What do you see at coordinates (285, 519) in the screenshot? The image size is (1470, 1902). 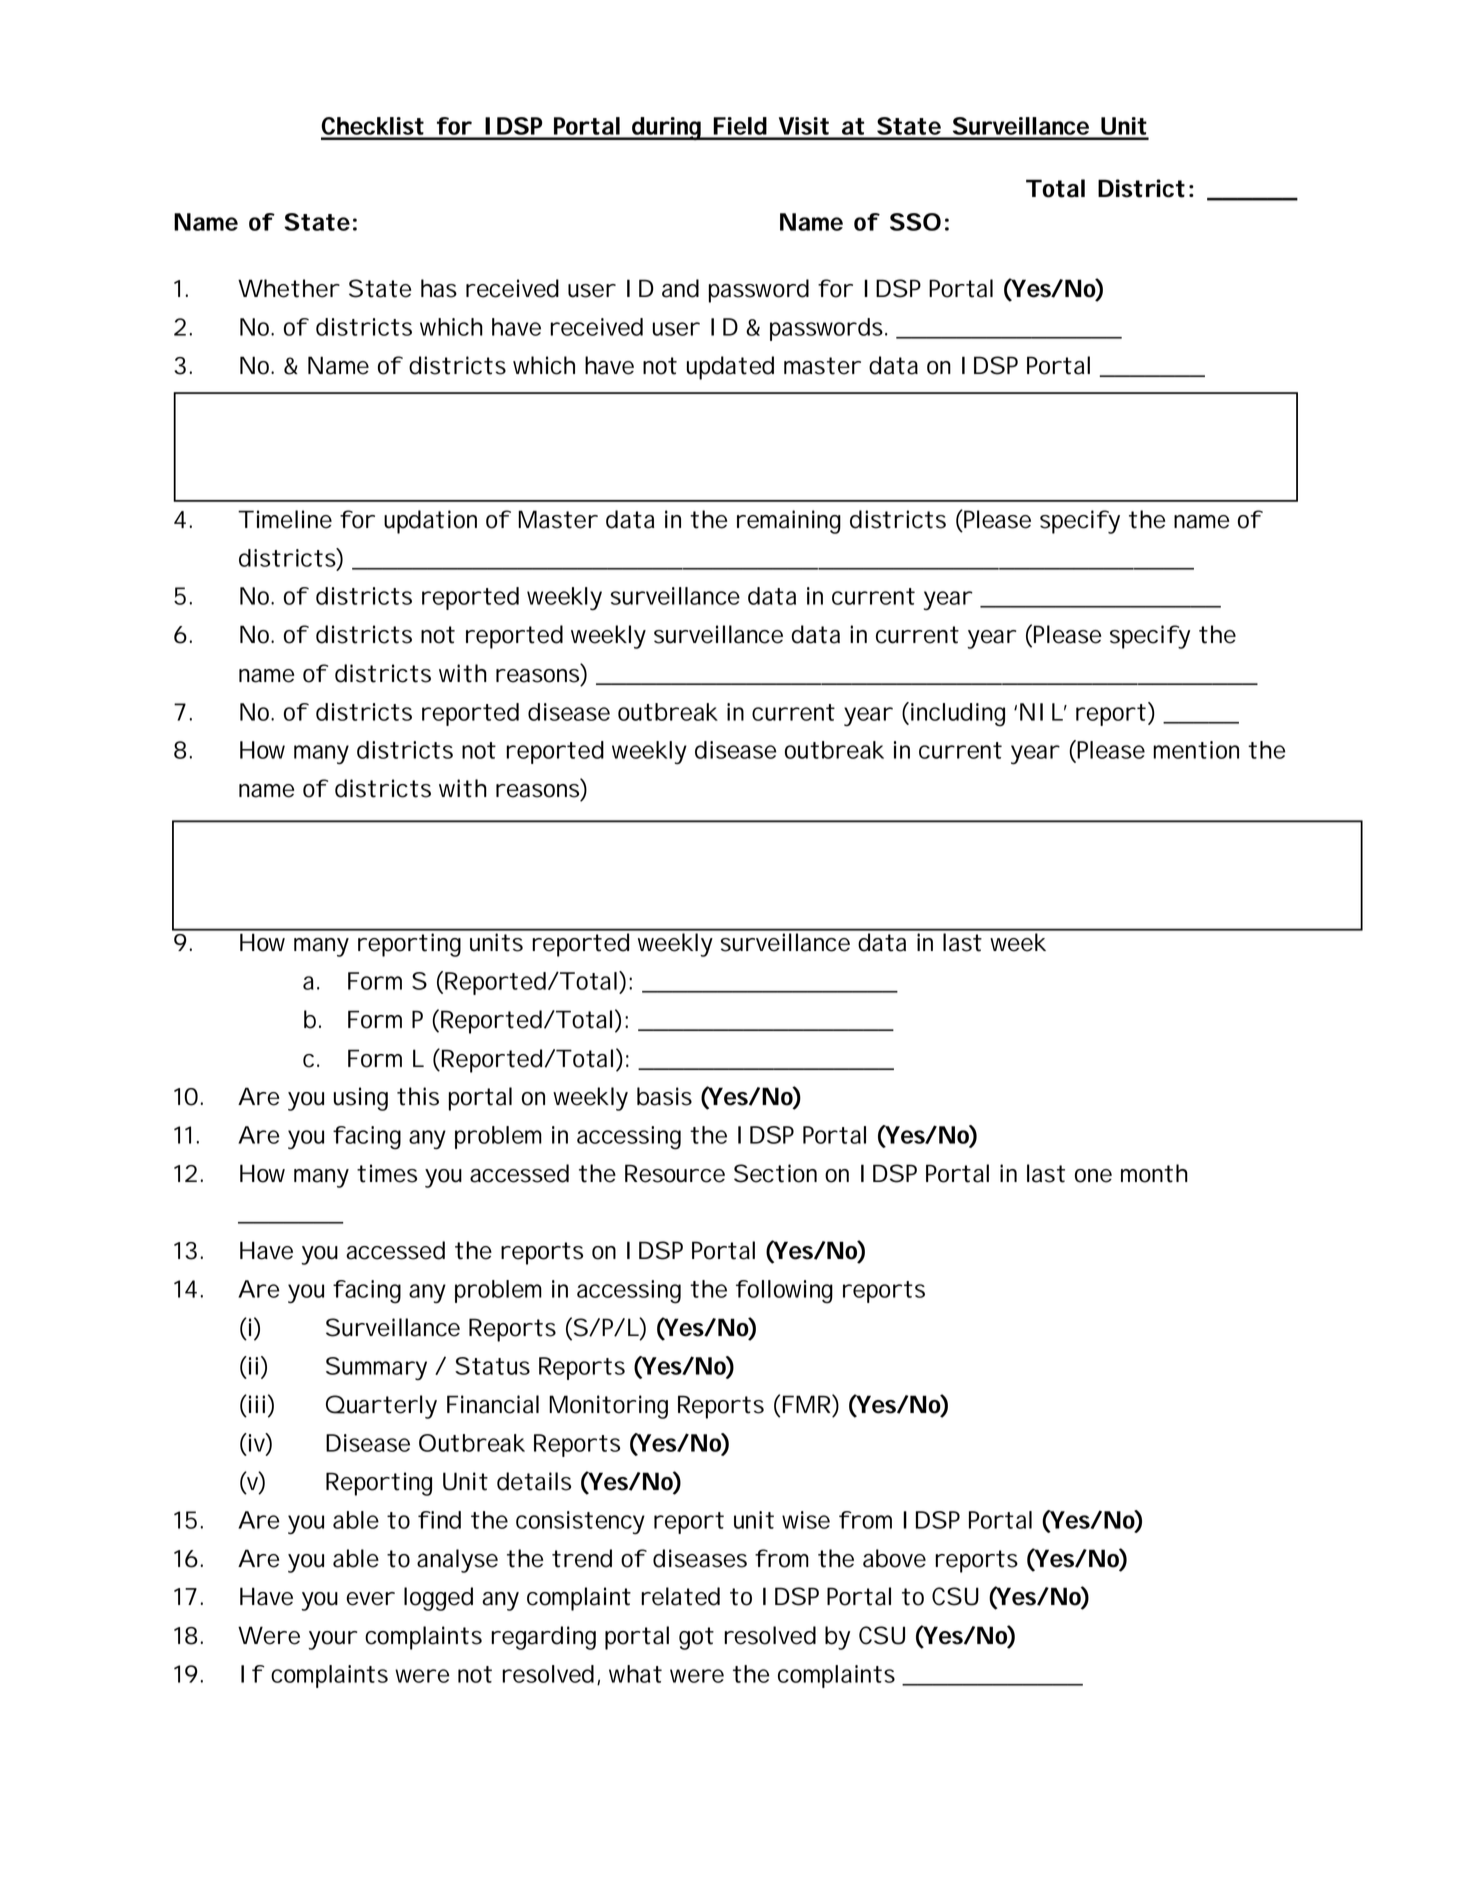 I see `Timeline` at bounding box center [285, 519].
